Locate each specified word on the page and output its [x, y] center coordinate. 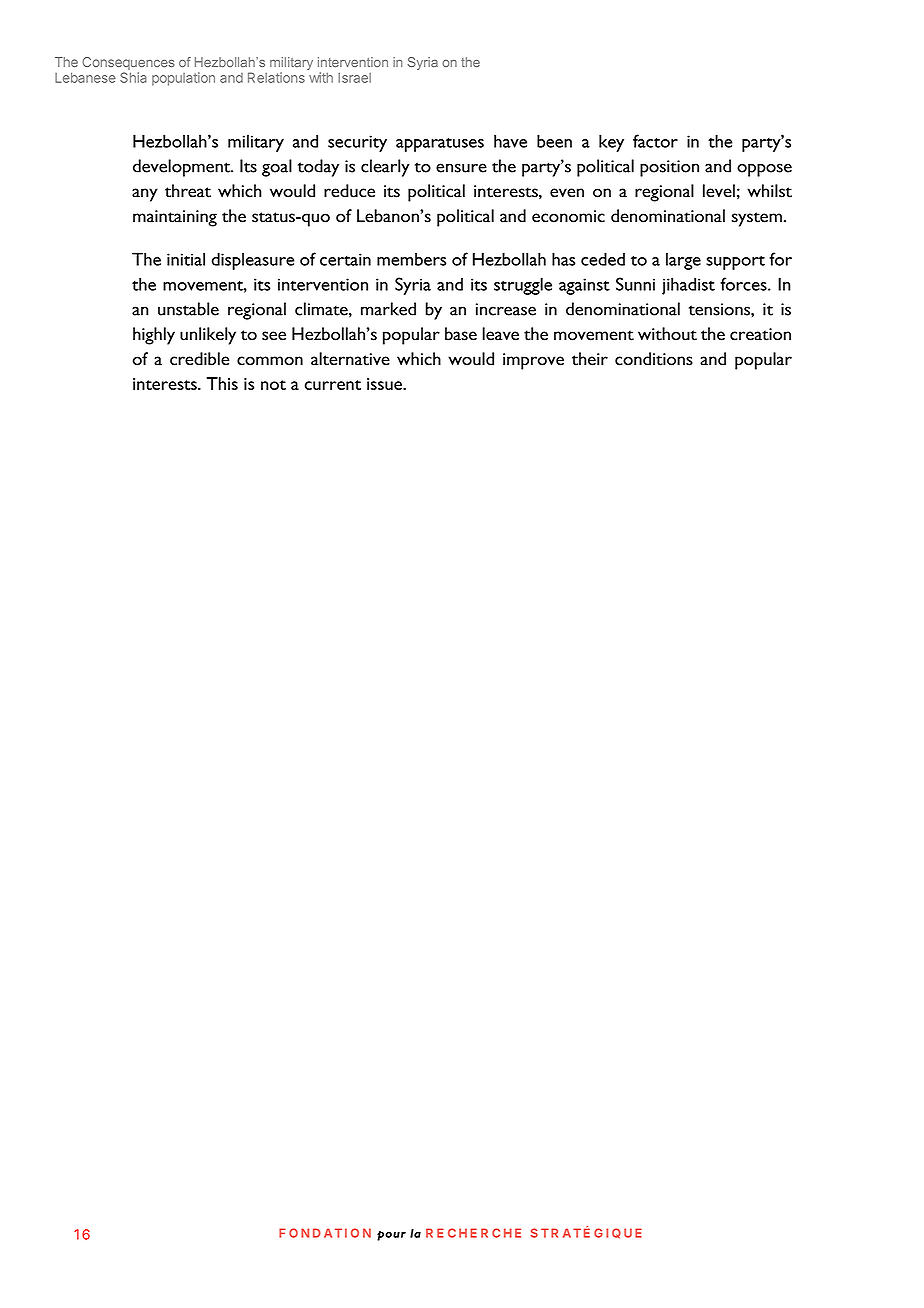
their [590, 359]
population [183, 79]
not [273, 385]
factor [655, 141]
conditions [654, 359]
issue [385, 384]
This [222, 383]
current [333, 385]
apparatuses [440, 145]
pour [391, 1236]
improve [533, 361]
